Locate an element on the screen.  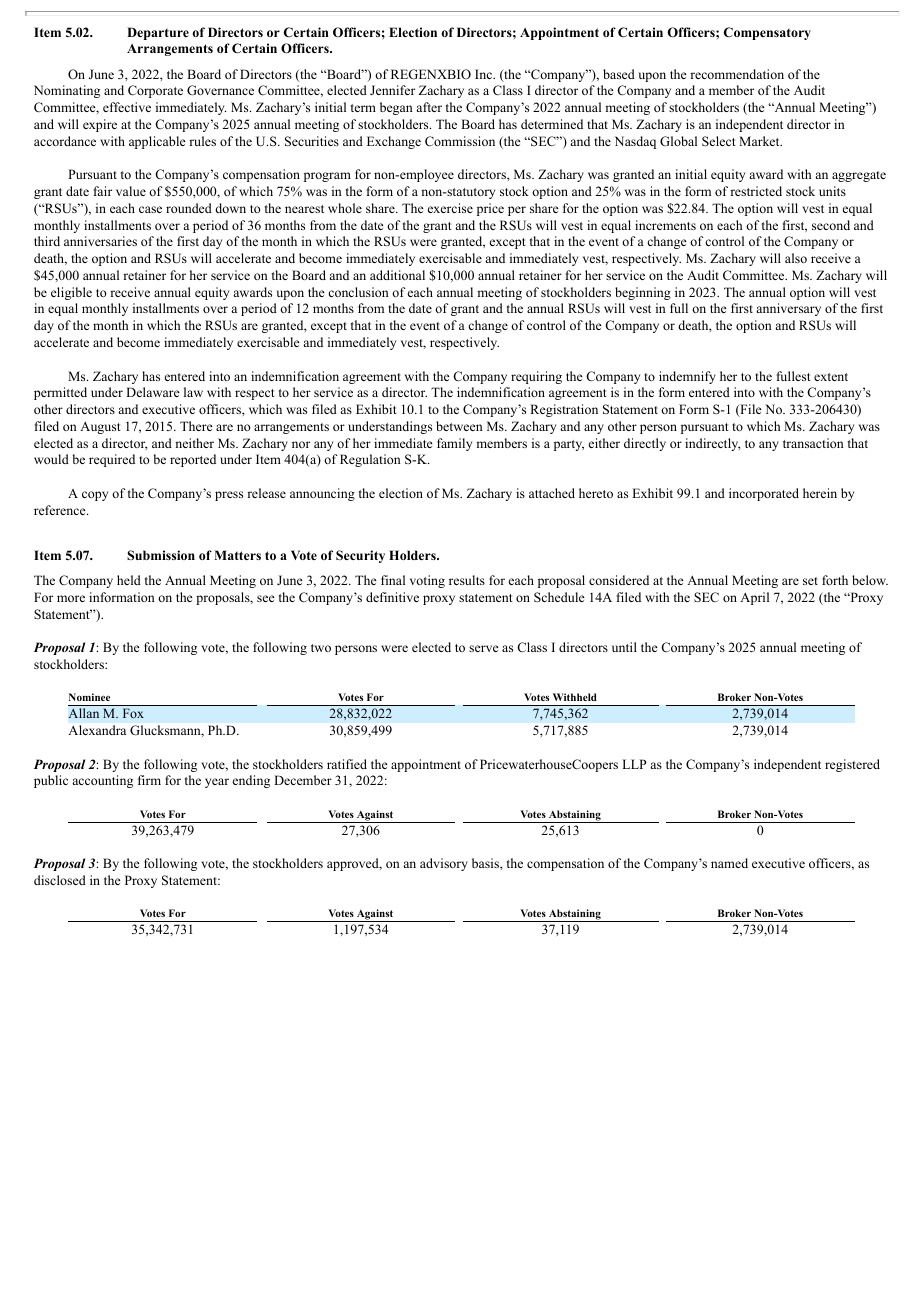
advisory is located at coordinates (444, 864).
